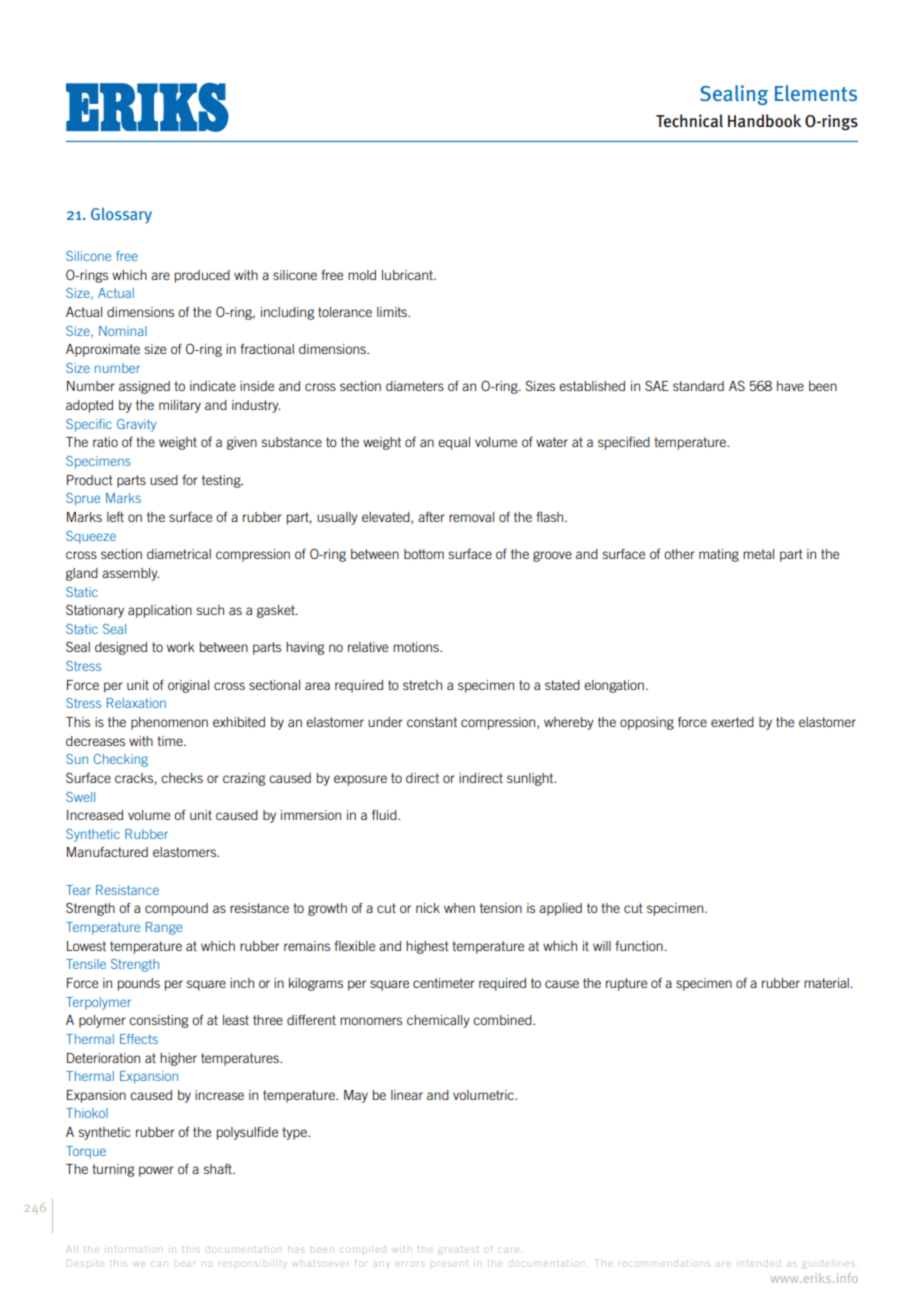 This screenshot has width=924, height=1308. I want to click on work, so click(180, 647).
